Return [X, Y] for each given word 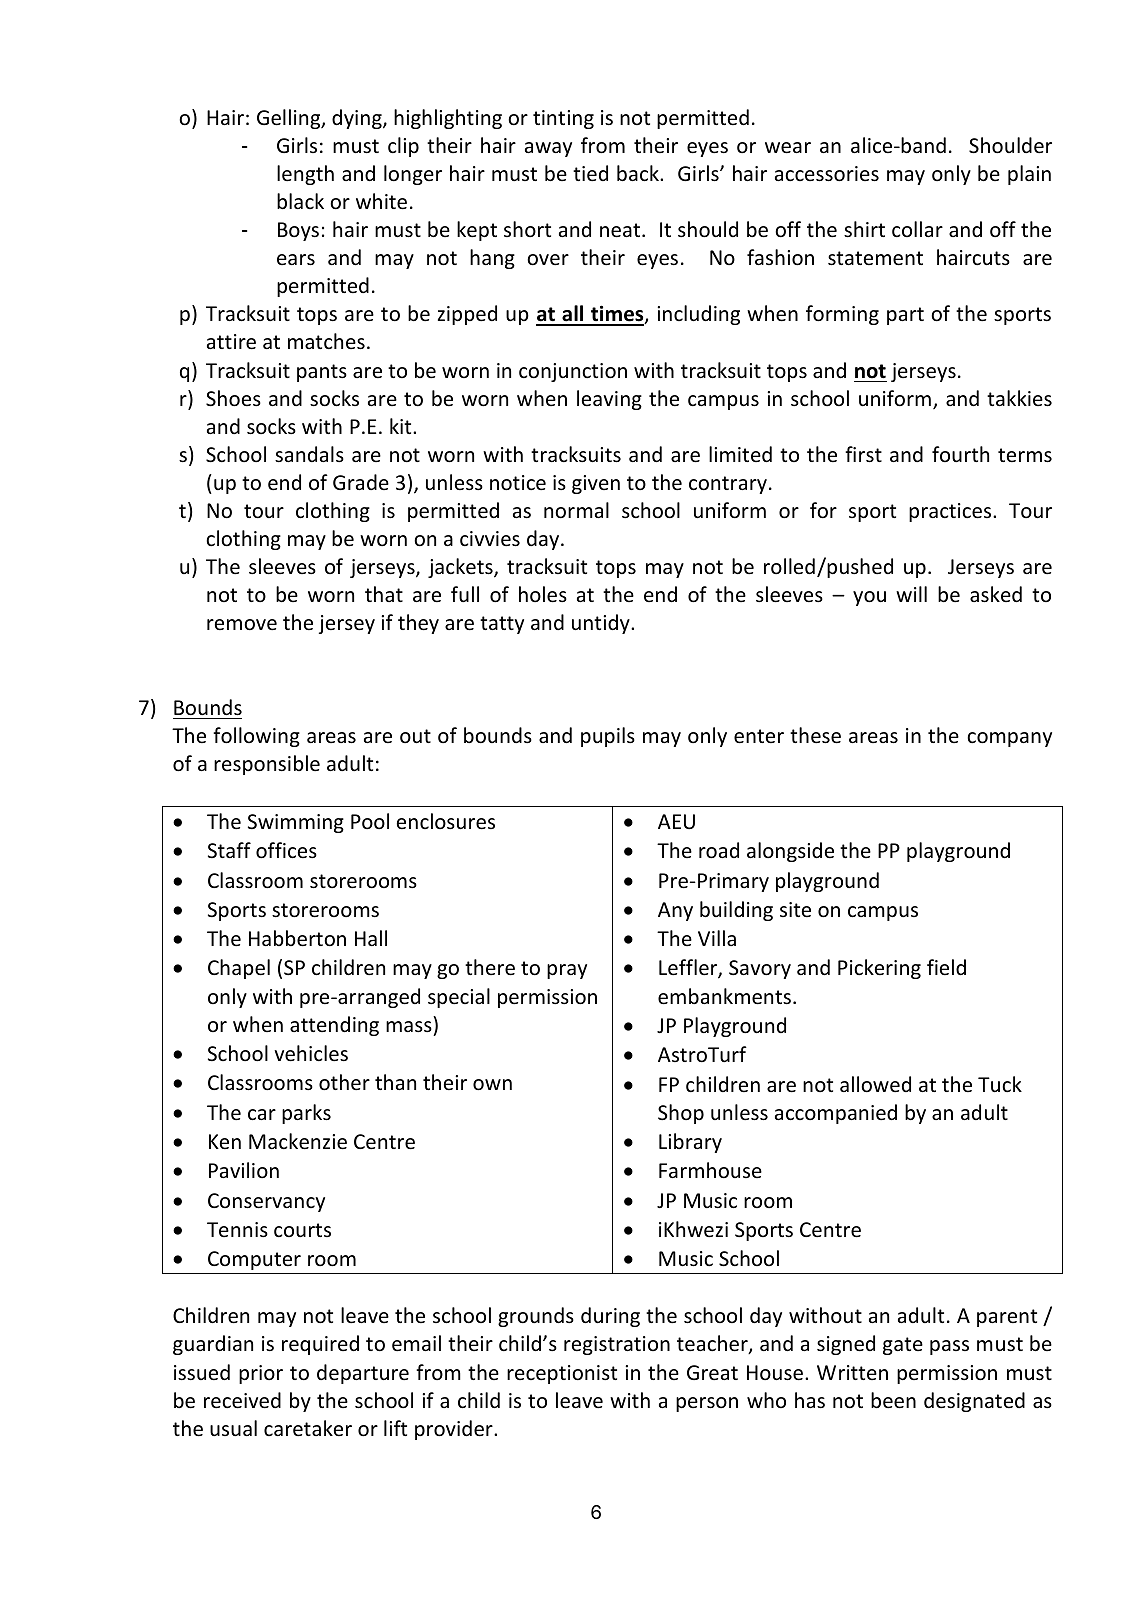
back [639, 173]
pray [567, 971]
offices [286, 850]
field [946, 967]
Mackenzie [298, 1141]
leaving [609, 400]
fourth [960, 454]
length [305, 175]
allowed [875, 1084]
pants [322, 373]
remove [242, 625]
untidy [602, 624]
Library [690, 1143]
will [911, 594]
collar [917, 229]
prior [261, 1374]
